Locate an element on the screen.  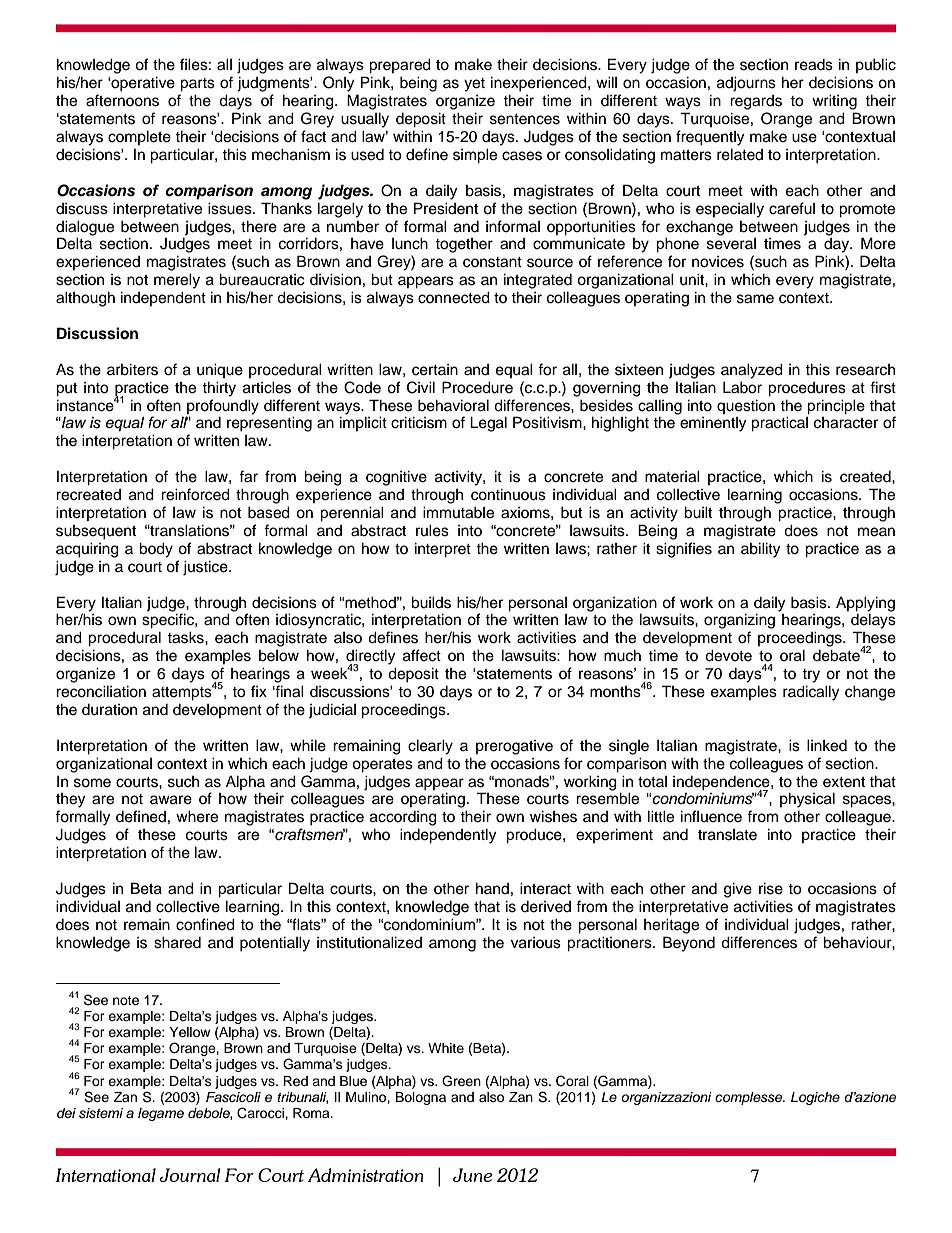
prerogative is located at coordinates (514, 747).
